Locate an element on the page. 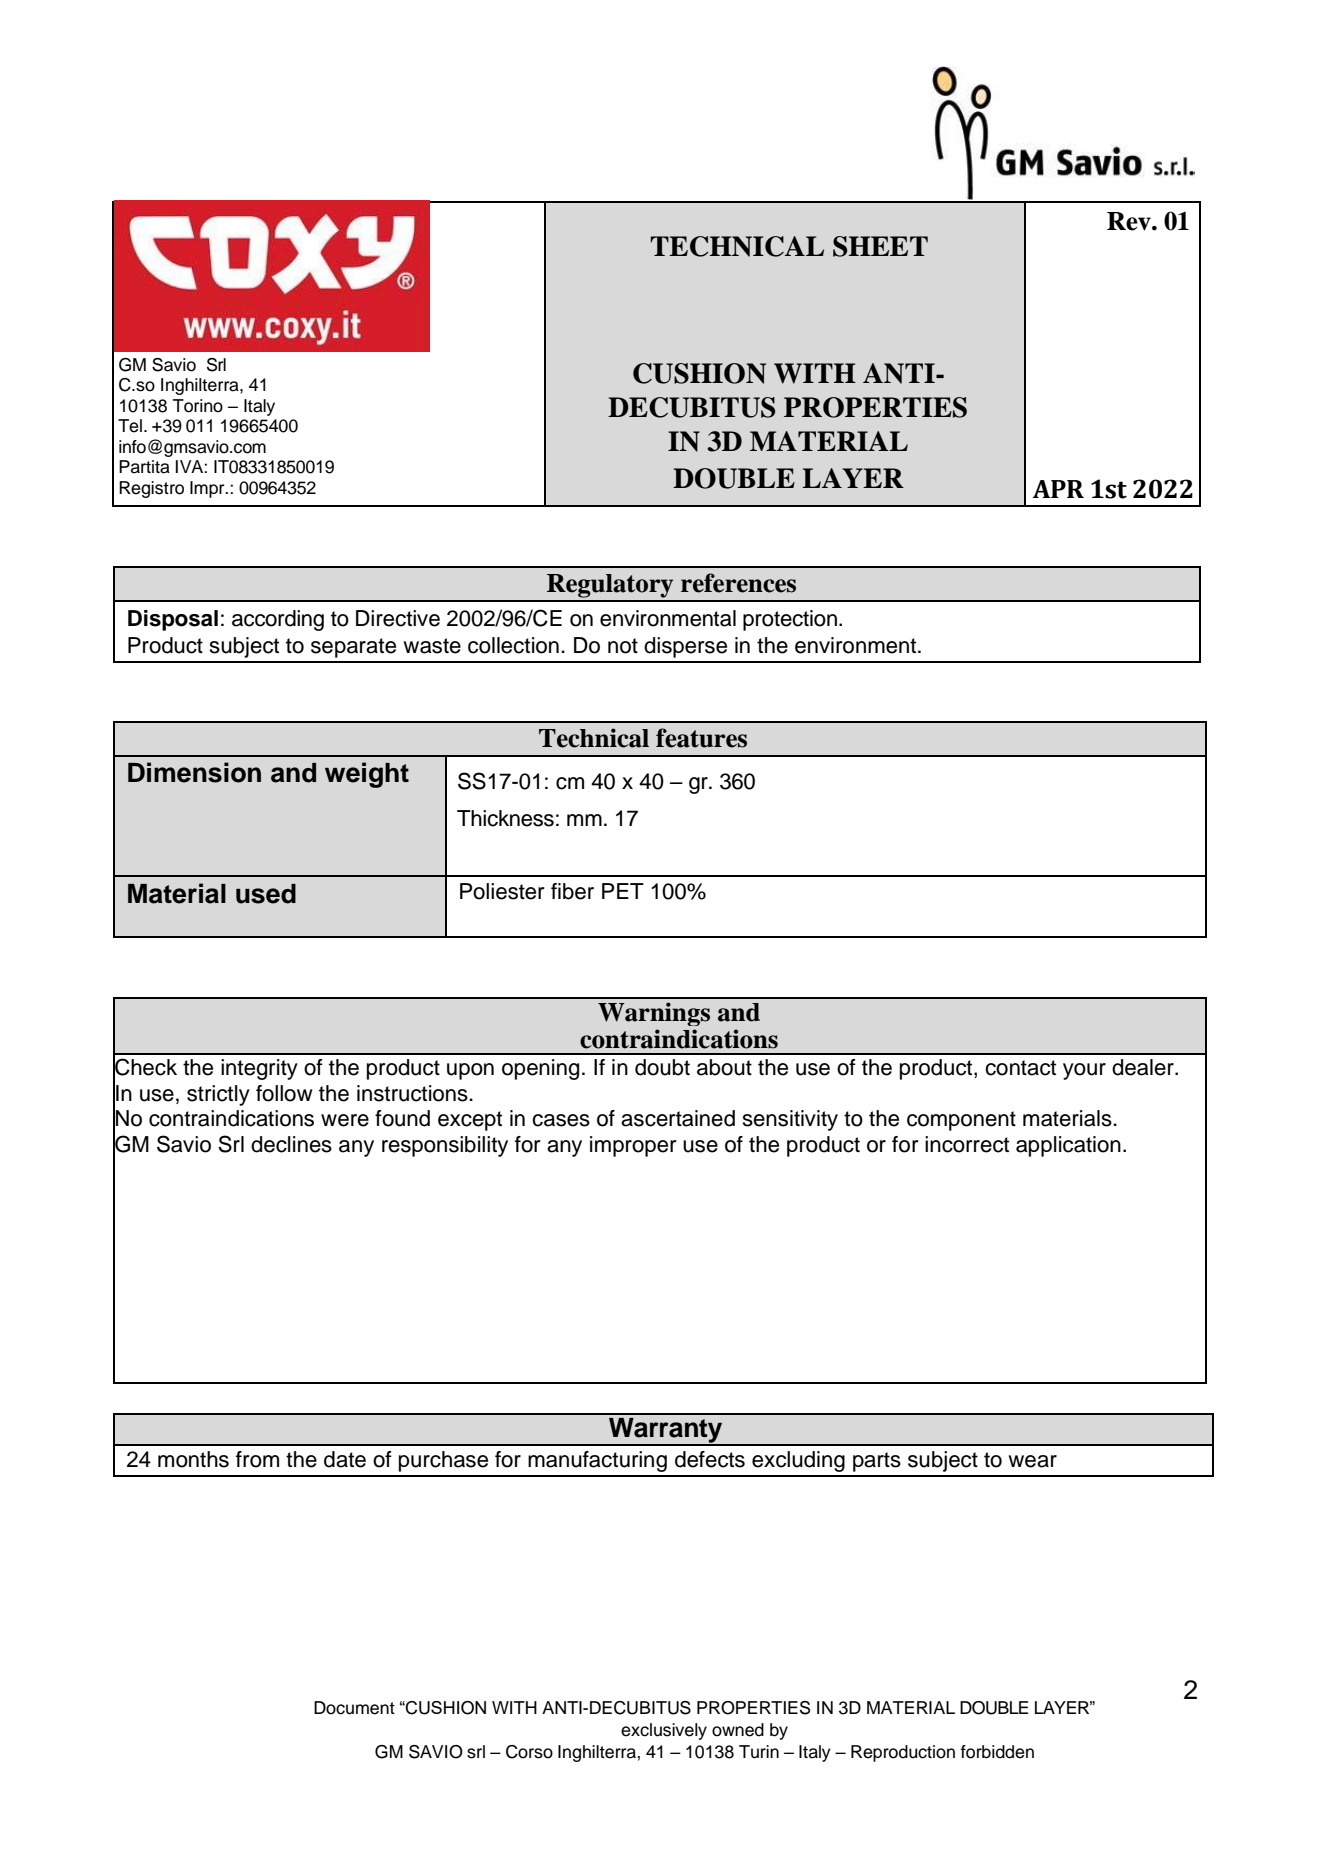  application is located at coordinates (1068, 1146).
